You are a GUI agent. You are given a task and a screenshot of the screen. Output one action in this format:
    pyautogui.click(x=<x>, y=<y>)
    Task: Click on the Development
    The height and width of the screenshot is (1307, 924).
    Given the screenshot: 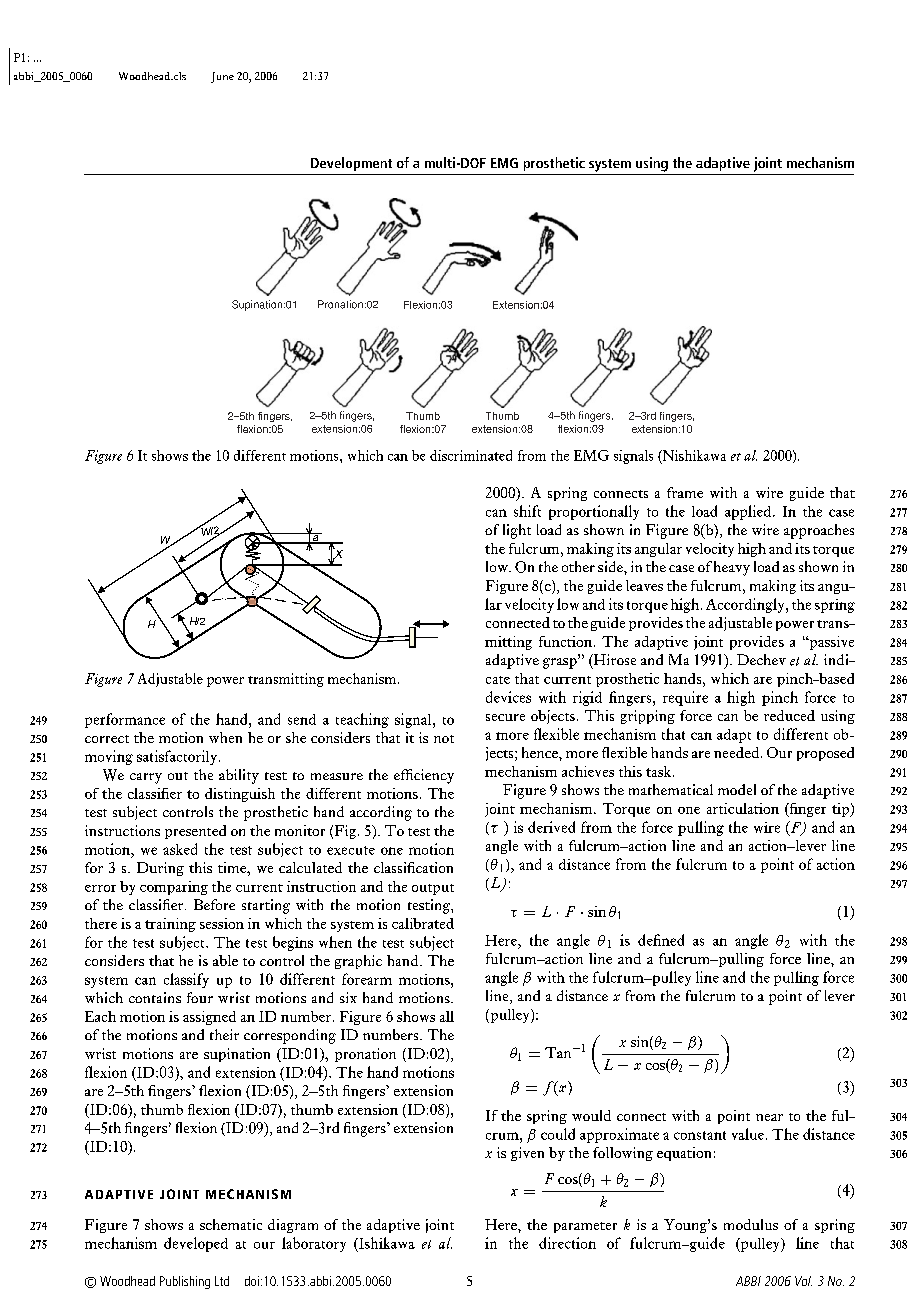 What is the action you would take?
    pyautogui.click(x=351, y=164)
